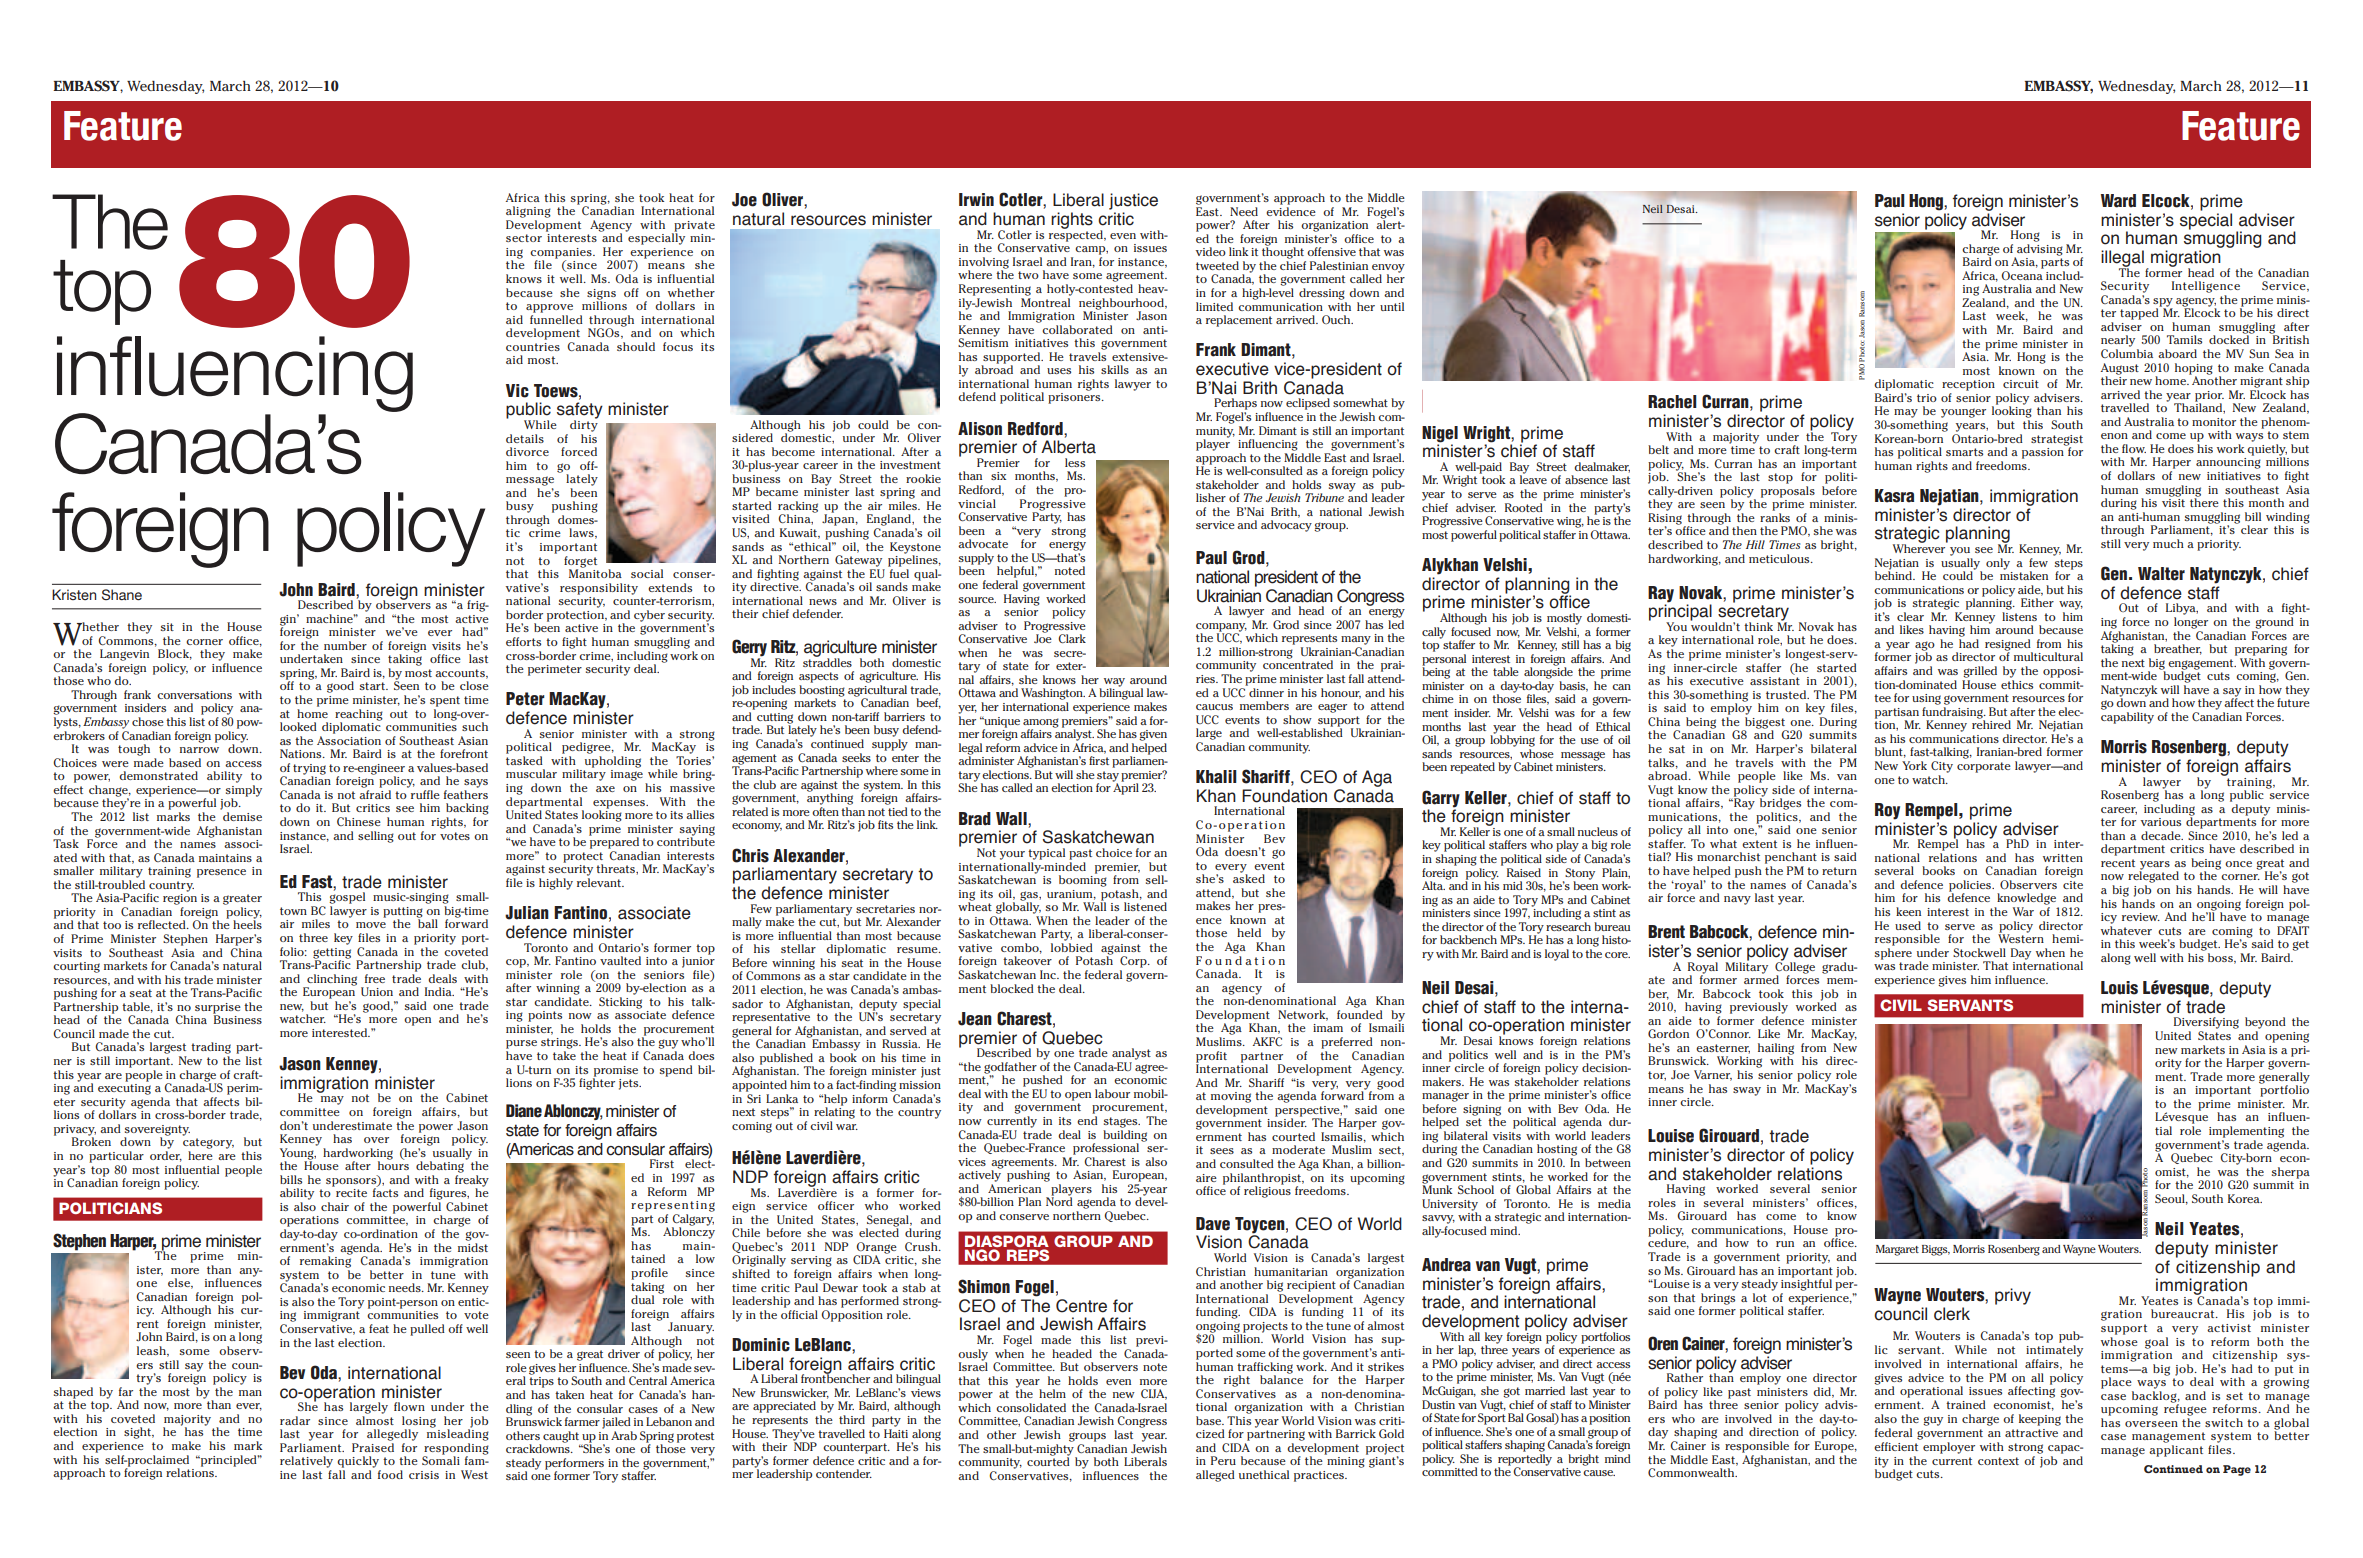  What do you see at coordinates (2009, 646) in the image?
I see `resigned` at bounding box center [2009, 646].
